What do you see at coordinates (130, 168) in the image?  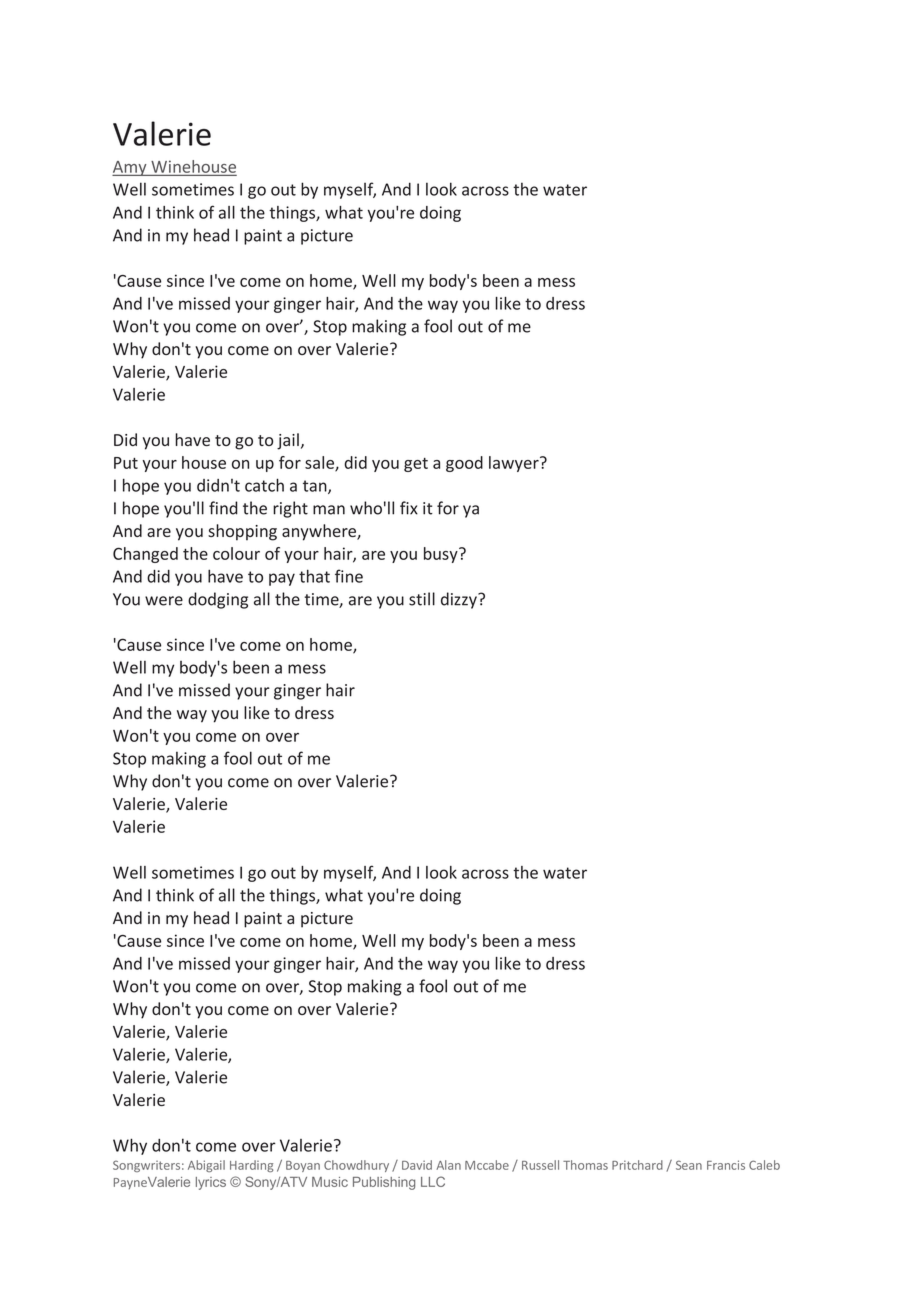 I see `Amy` at bounding box center [130, 168].
